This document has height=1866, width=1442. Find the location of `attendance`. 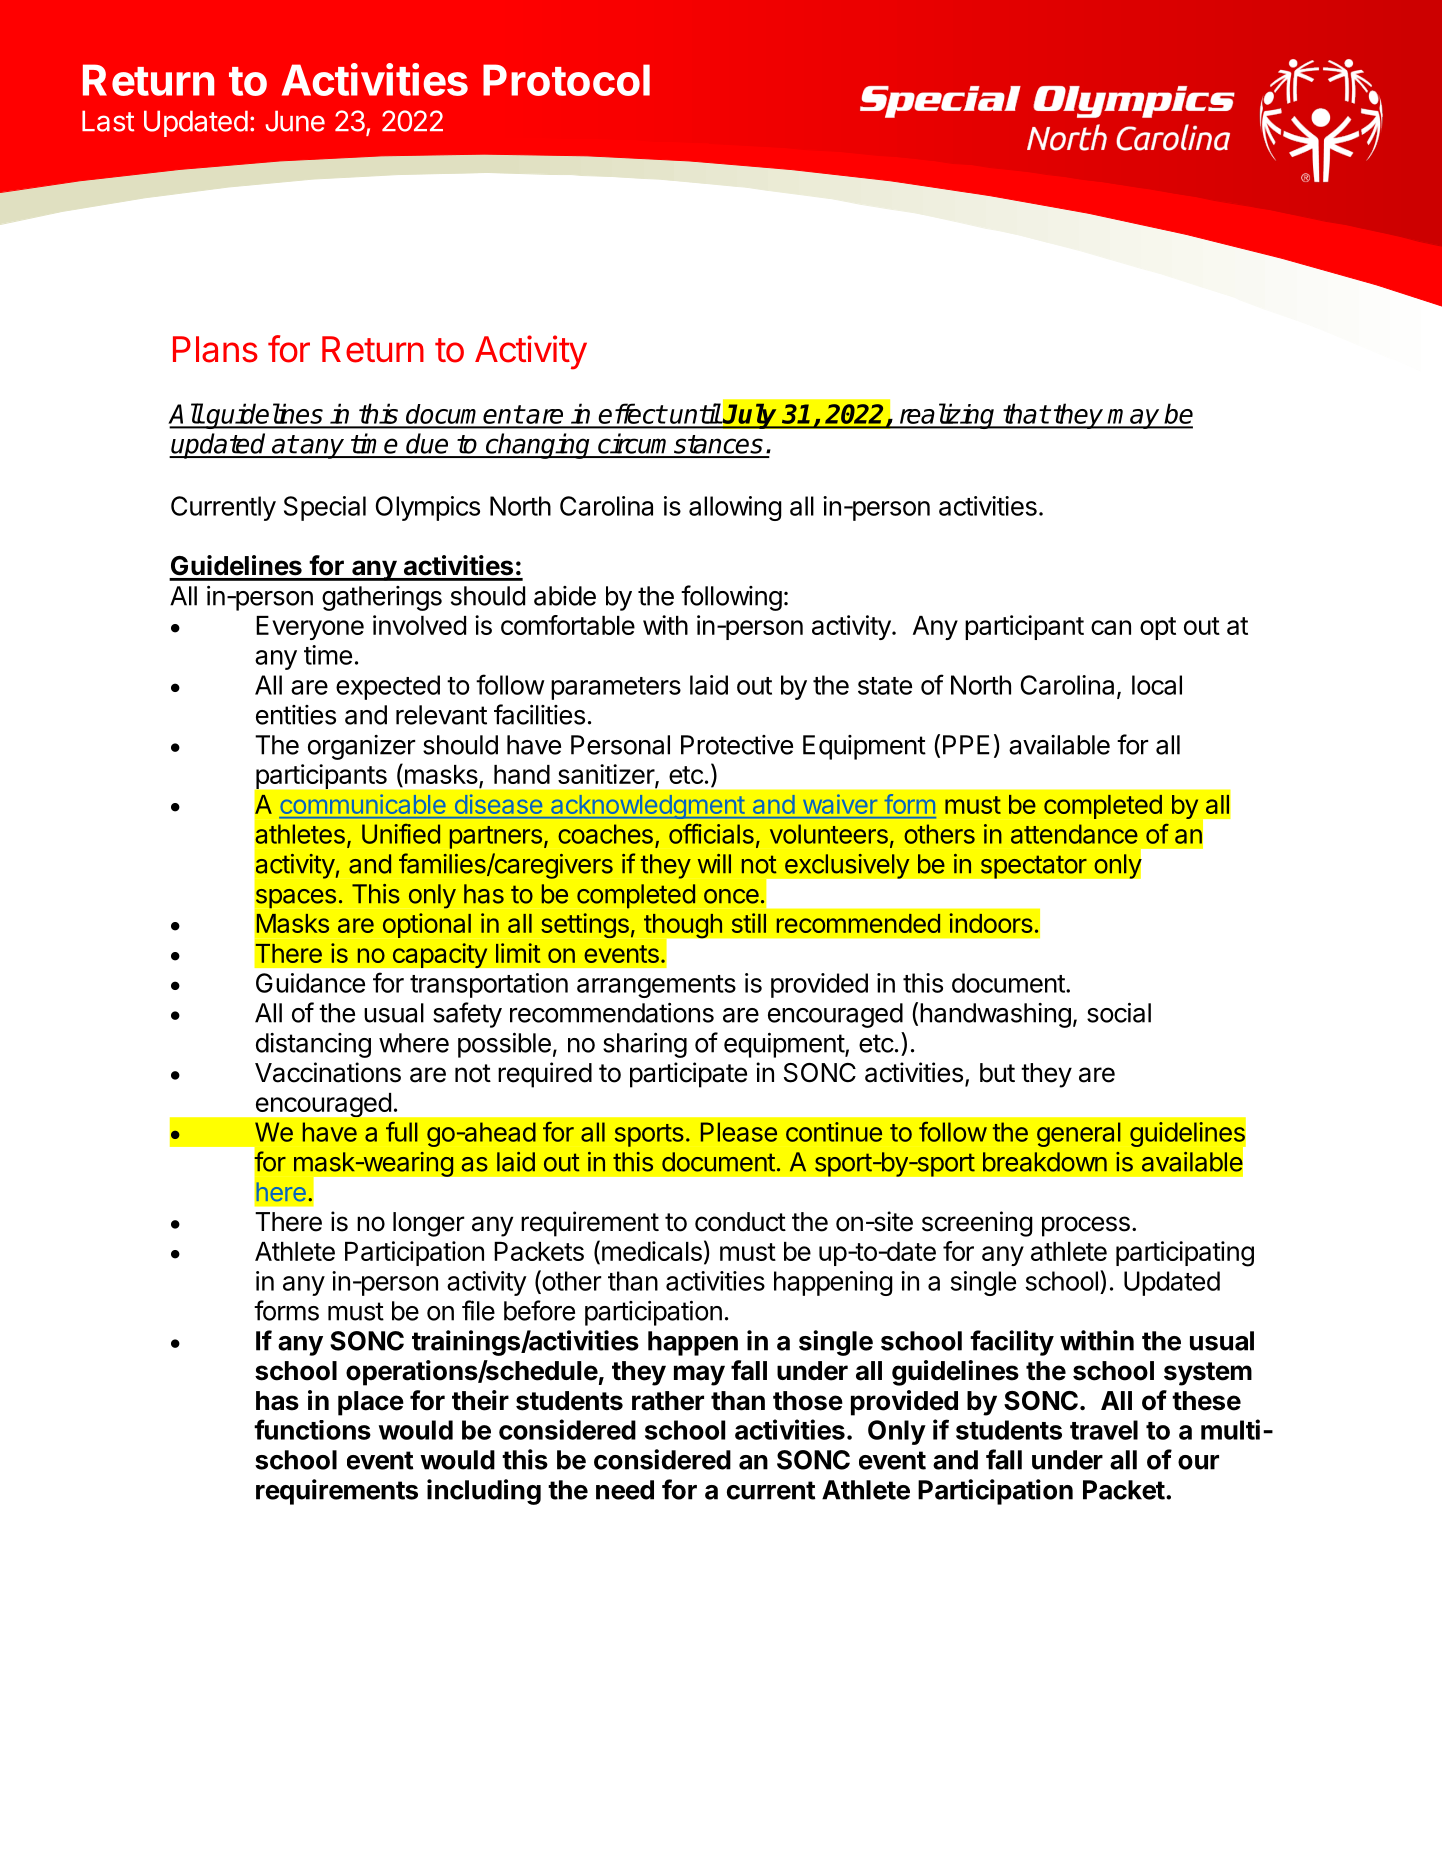

attendance is located at coordinates (1074, 834).
